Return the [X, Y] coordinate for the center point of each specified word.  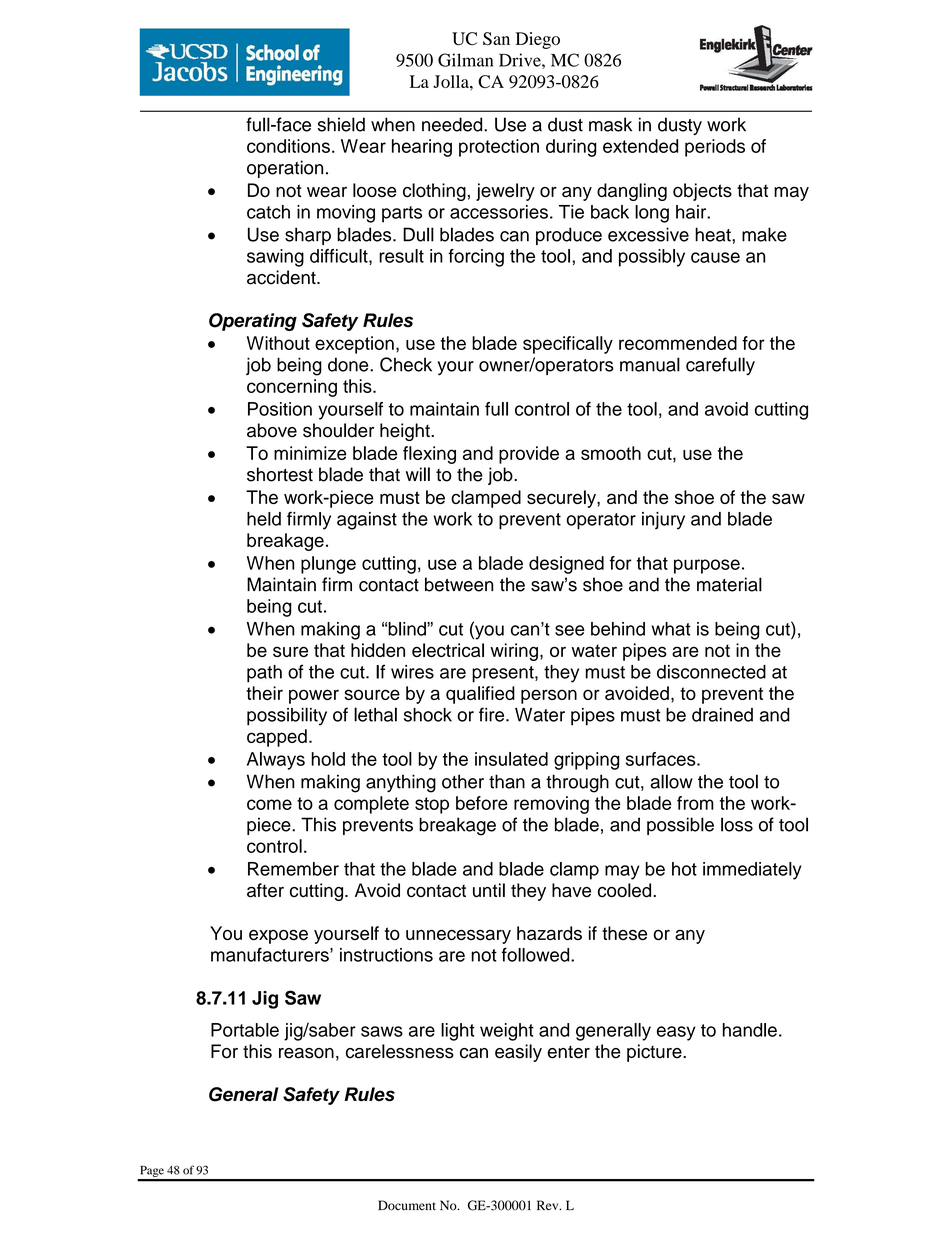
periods [715, 148]
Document [407, 1205]
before [482, 803]
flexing [429, 455]
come [269, 804]
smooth [611, 453]
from [695, 803]
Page [152, 1173]
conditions [288, 146]
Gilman [465, 60]
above [272, 430]
